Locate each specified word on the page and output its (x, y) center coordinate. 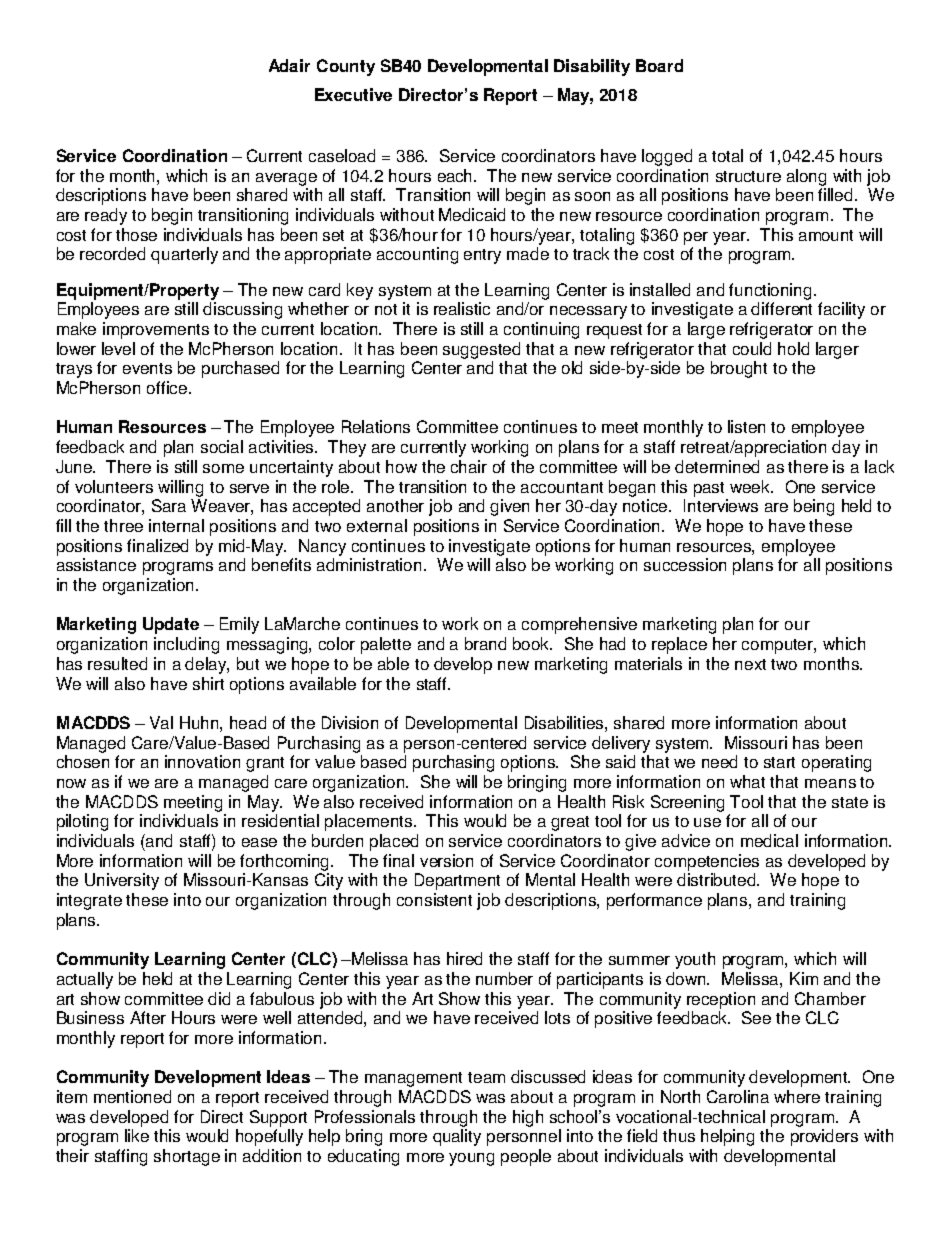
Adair (289, 65)
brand (485, 643)
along (806, 177)
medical (769, 840)
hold (793, 348)
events (147, 368)
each (456, 175)
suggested (481, 350)
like (137, 1135)
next (750, 664)
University (122, 881)
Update (171, 625)
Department (457, 881)
